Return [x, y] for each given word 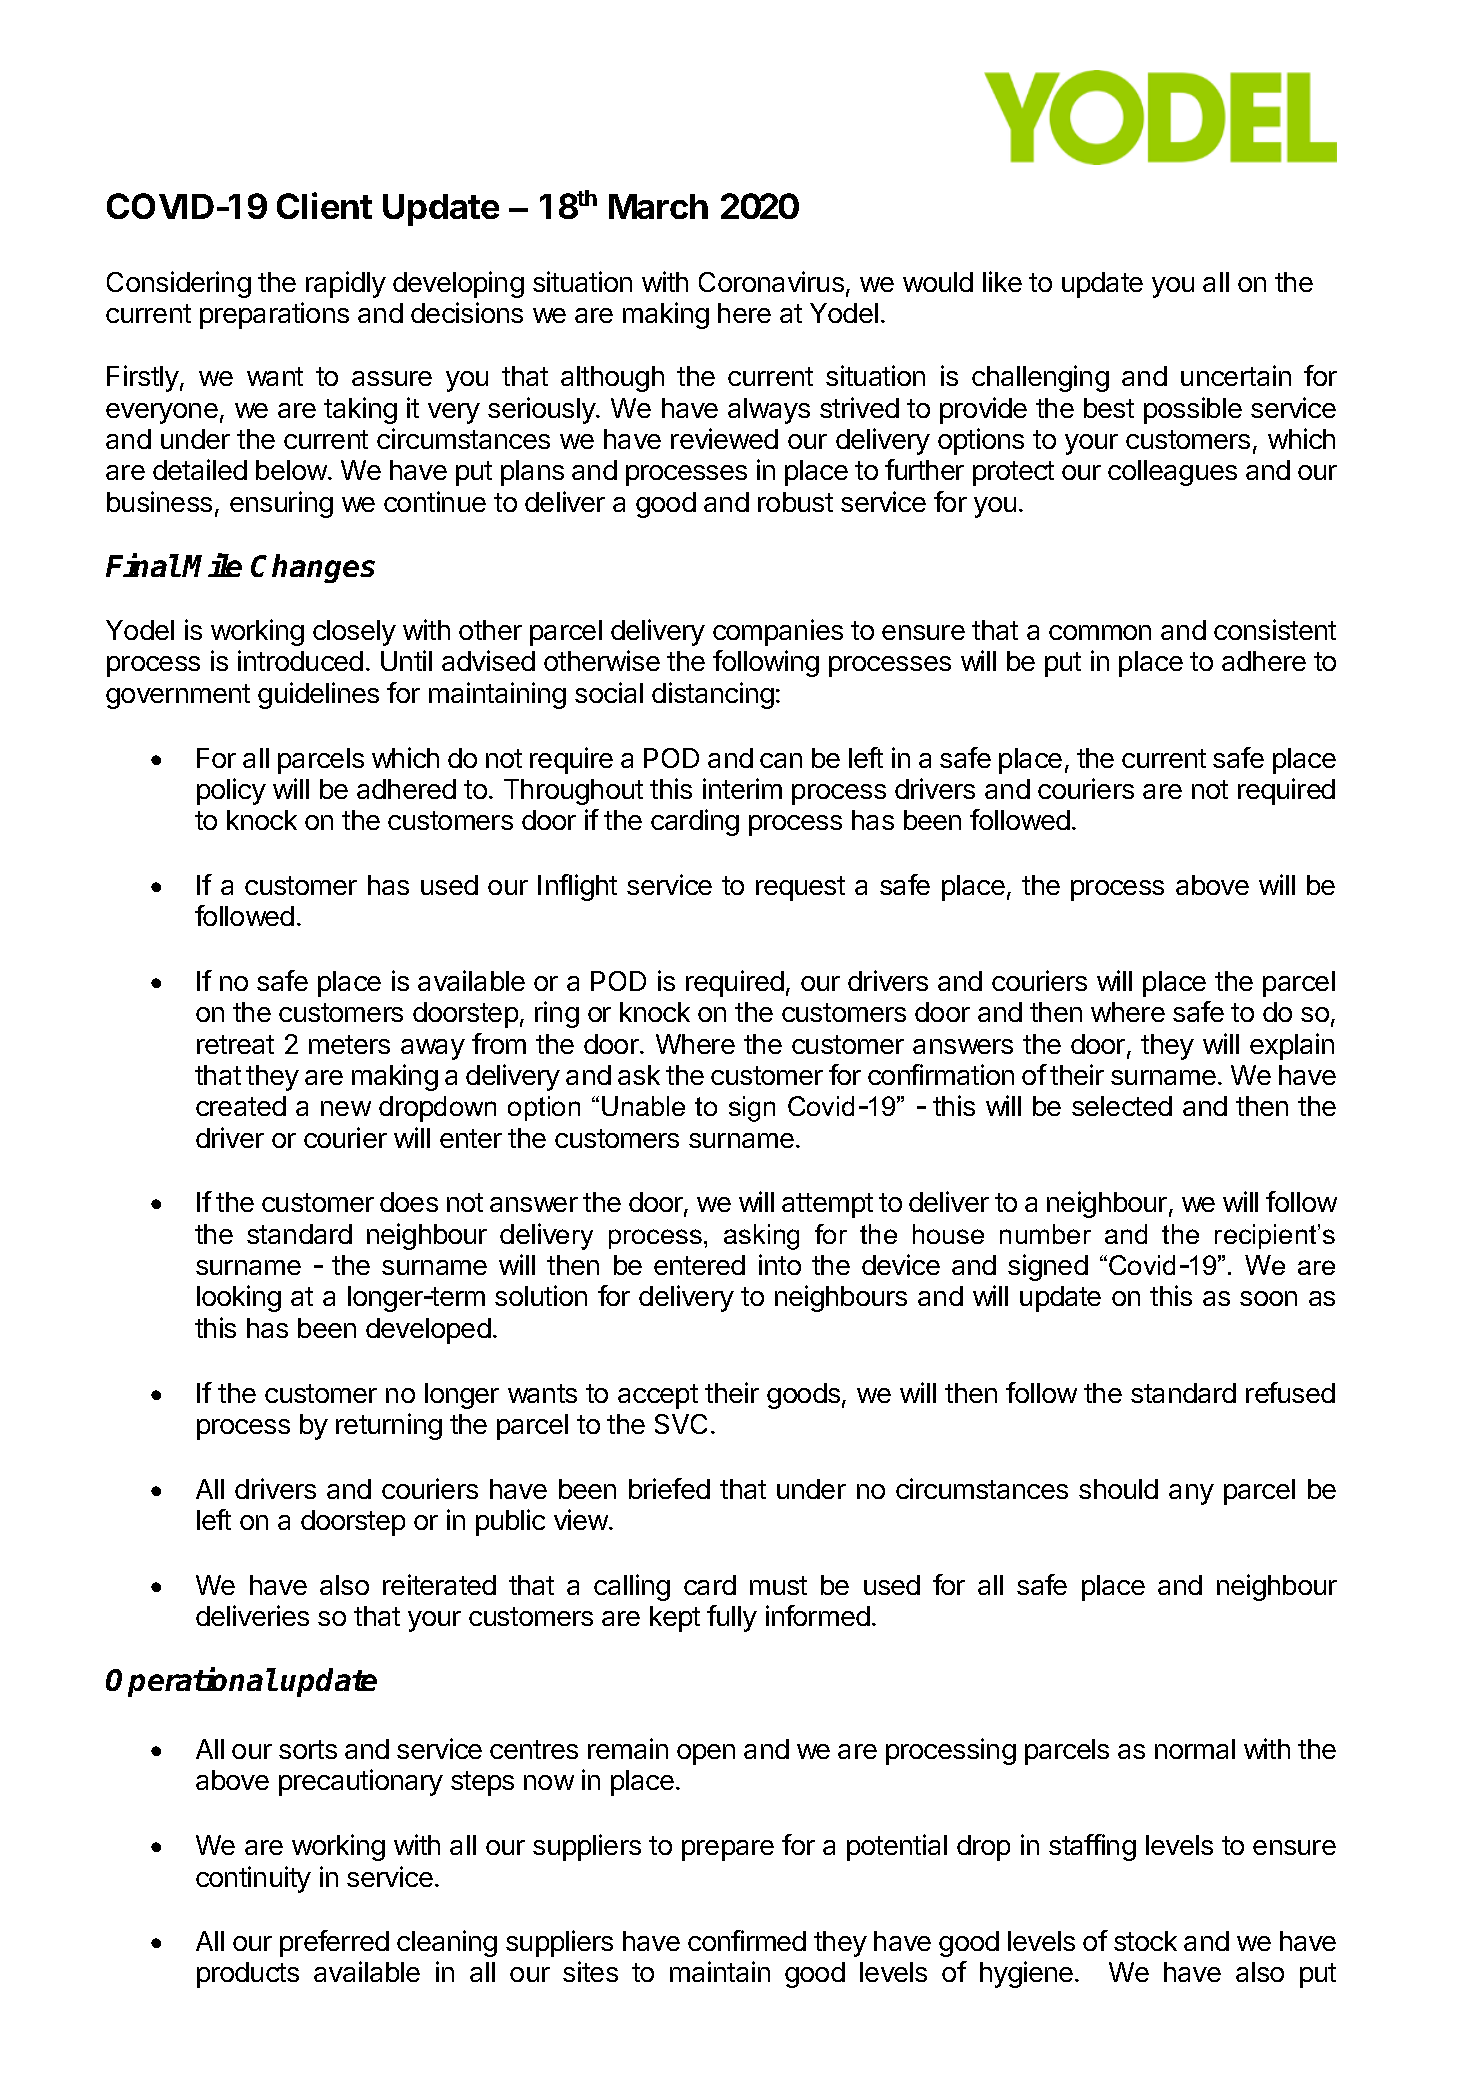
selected [1122, 1106]
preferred [334, 1943]
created [241, 1106]
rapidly [346, 284]
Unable [643, 1106]
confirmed [747, 1940]
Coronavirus [771, 281]
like [1002, 281]
